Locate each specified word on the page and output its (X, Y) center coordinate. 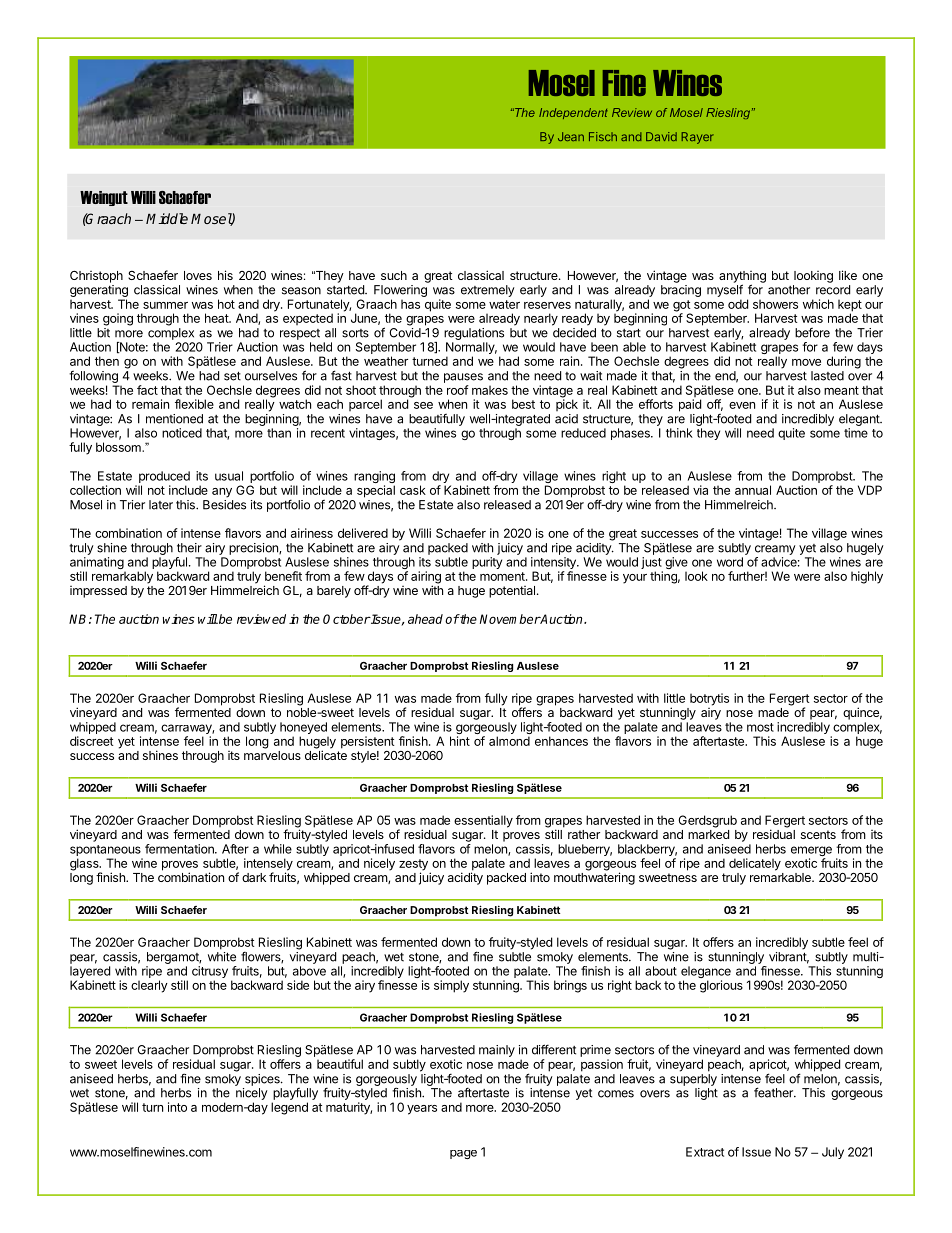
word (730, 562)
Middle (167, 218)
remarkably (122, 577)
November (510, 619)
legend (289, 1108)
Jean (571, 136)
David (661, 136)
